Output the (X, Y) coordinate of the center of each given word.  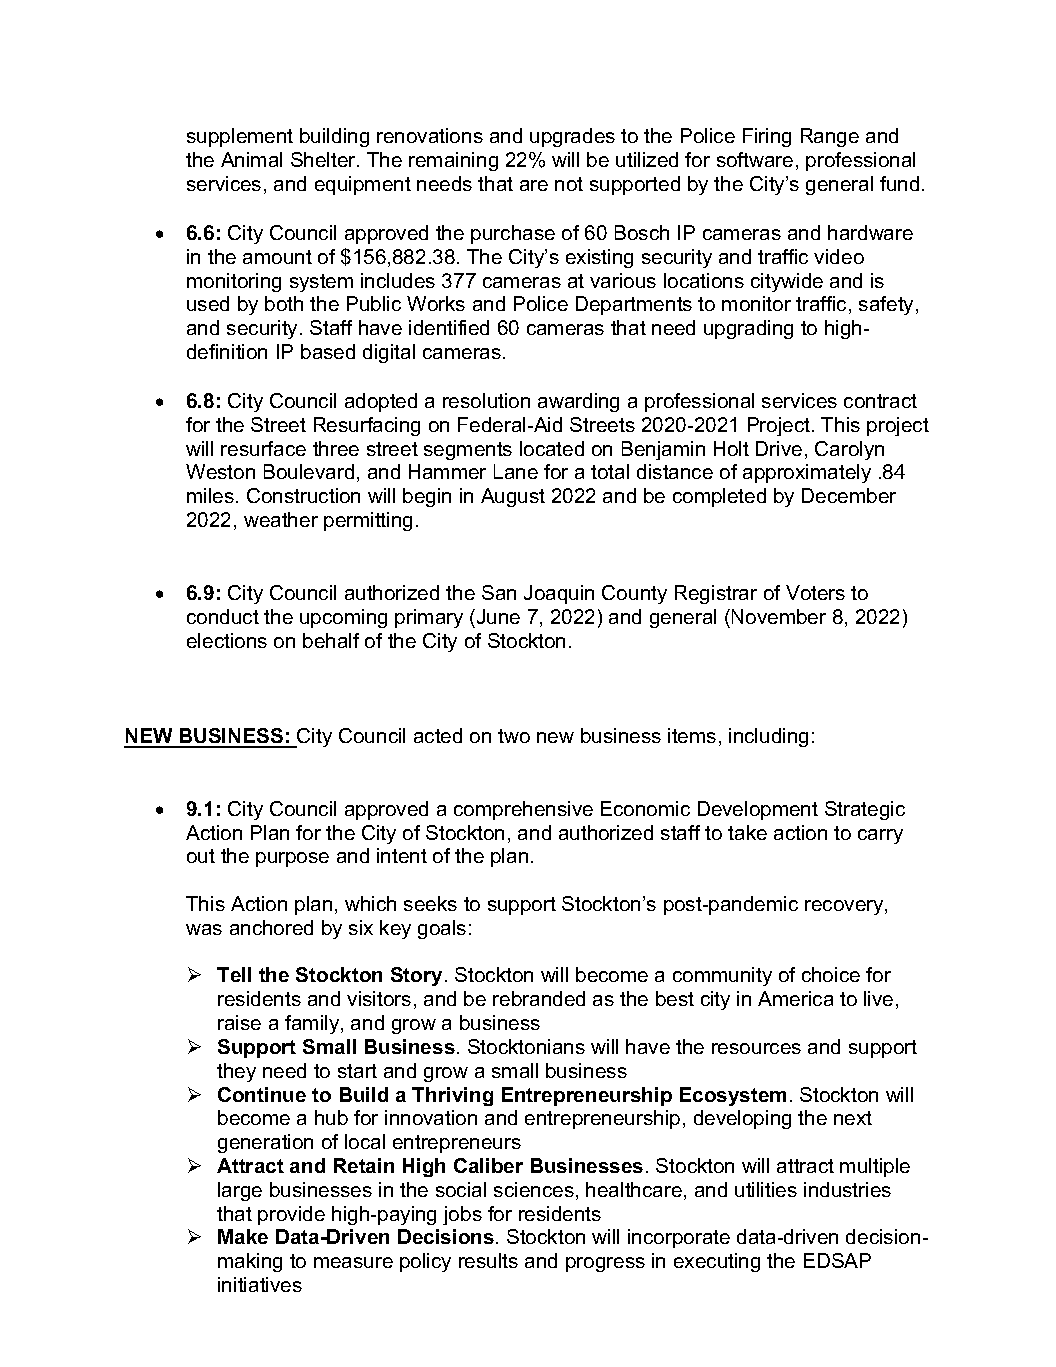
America (795, 998)
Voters (815, 592)
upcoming (343, 618)
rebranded (539, 998)
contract (880, 401)
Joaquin (559, 594)
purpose (292, 859)
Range (830, 137)
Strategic (865, 810)
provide (291, 1215)
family (313, 1024)
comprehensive (523, 810)
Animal (251, 159)
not (569, 184)
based (328, 351)
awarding (578, 402)
